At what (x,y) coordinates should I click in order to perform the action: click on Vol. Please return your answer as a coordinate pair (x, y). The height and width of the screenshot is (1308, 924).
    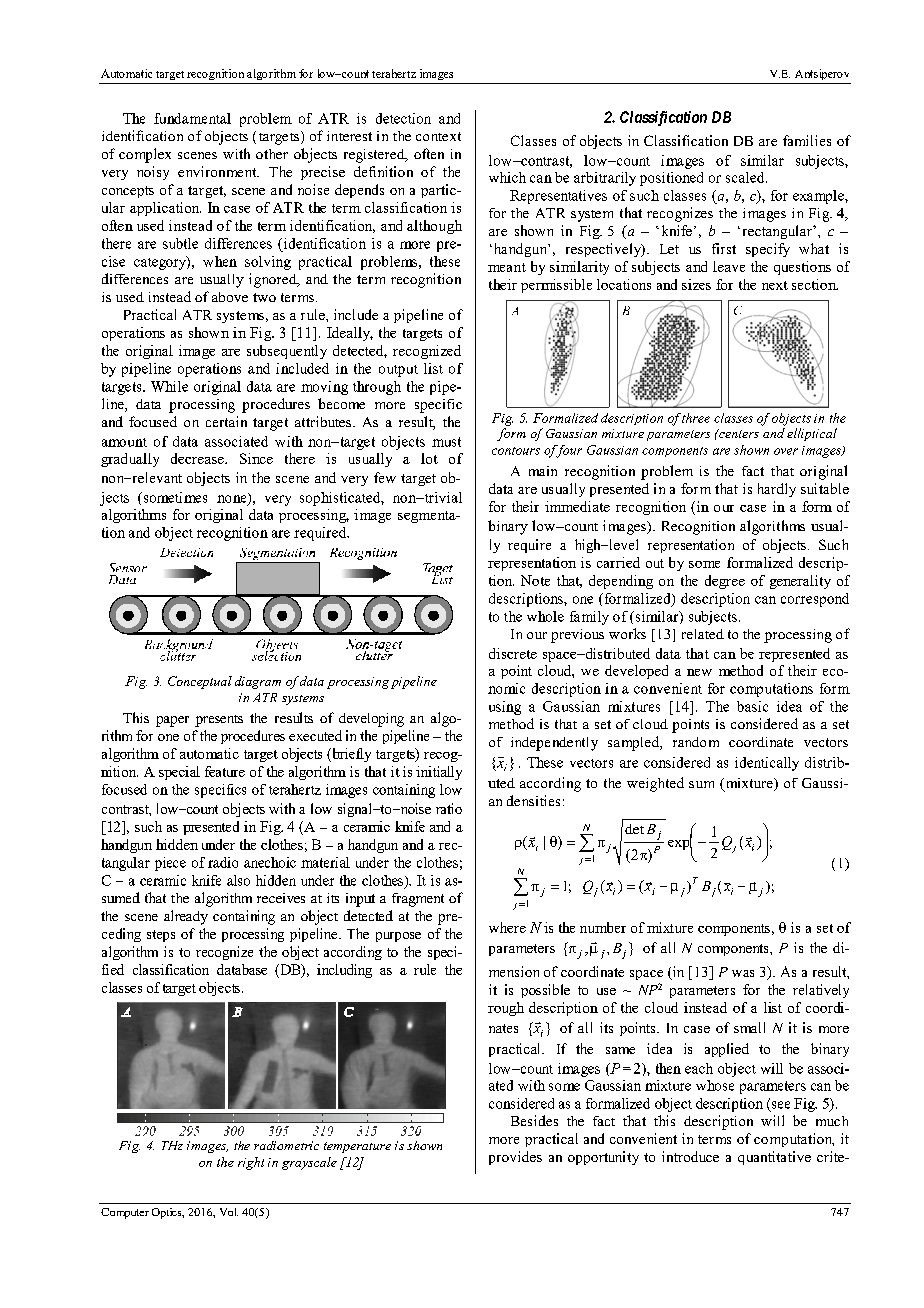
    Looking at the image, I should click on (229, 1212).
